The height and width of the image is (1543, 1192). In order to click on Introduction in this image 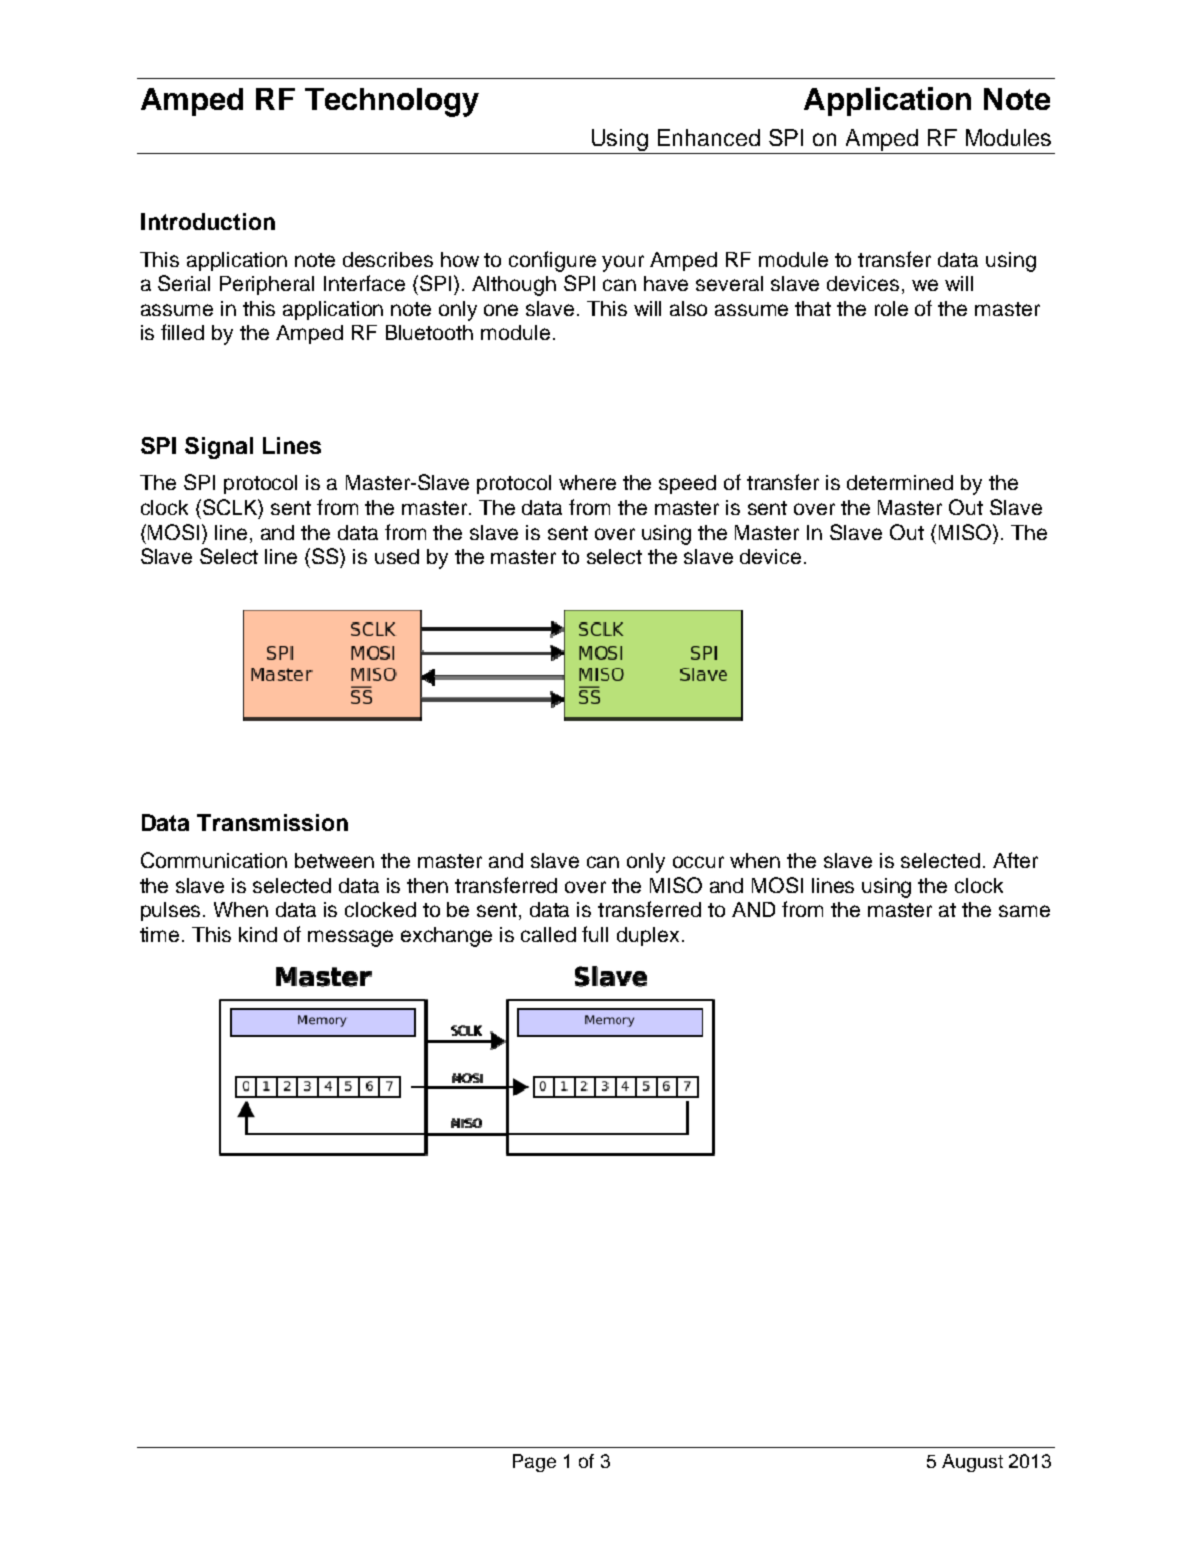, I will do `click(208, 221)`.
